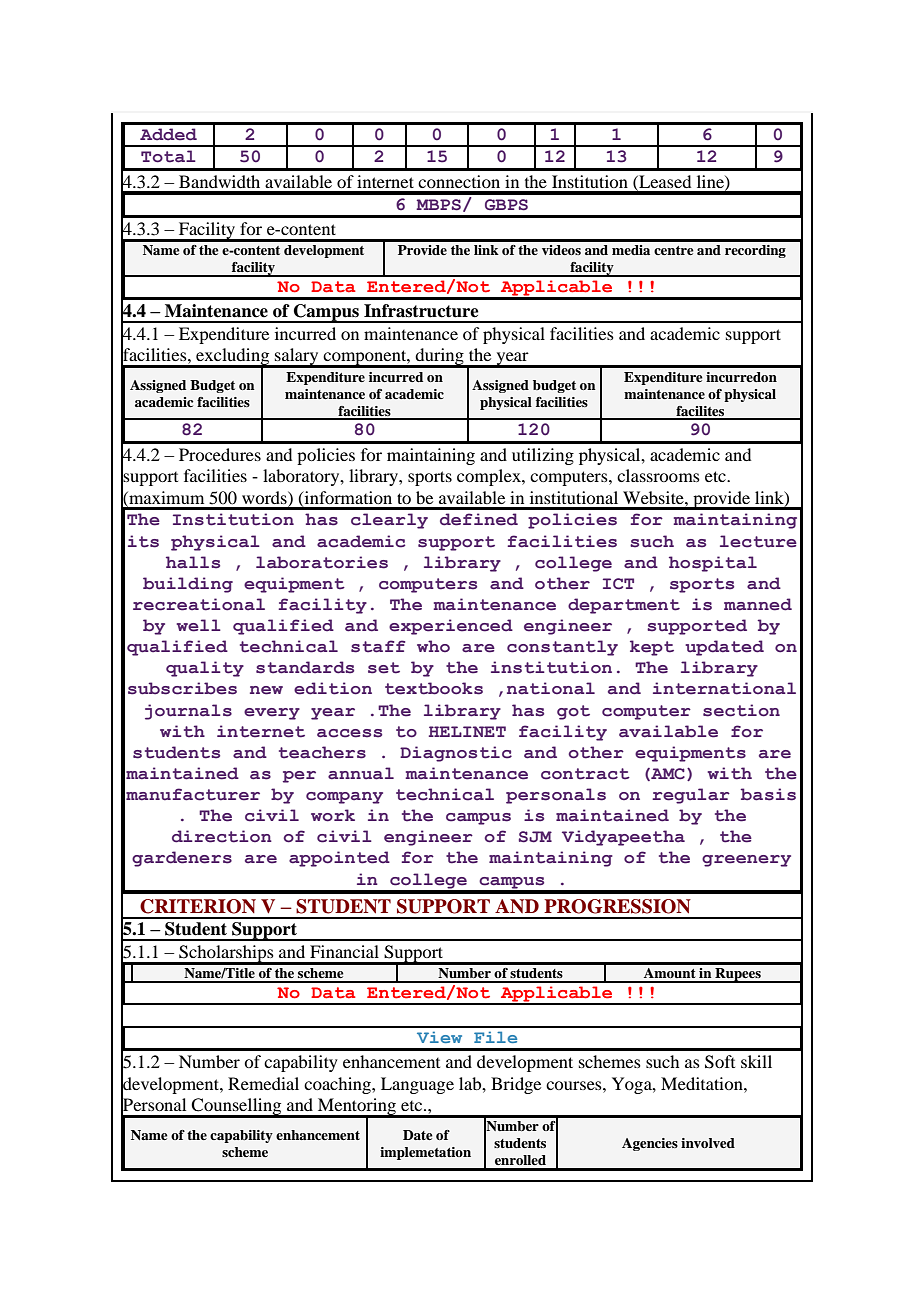 This page has height=1308, width=924. Describe the element at coordinates (674, 250) in the page. I see `centre` at that location.
